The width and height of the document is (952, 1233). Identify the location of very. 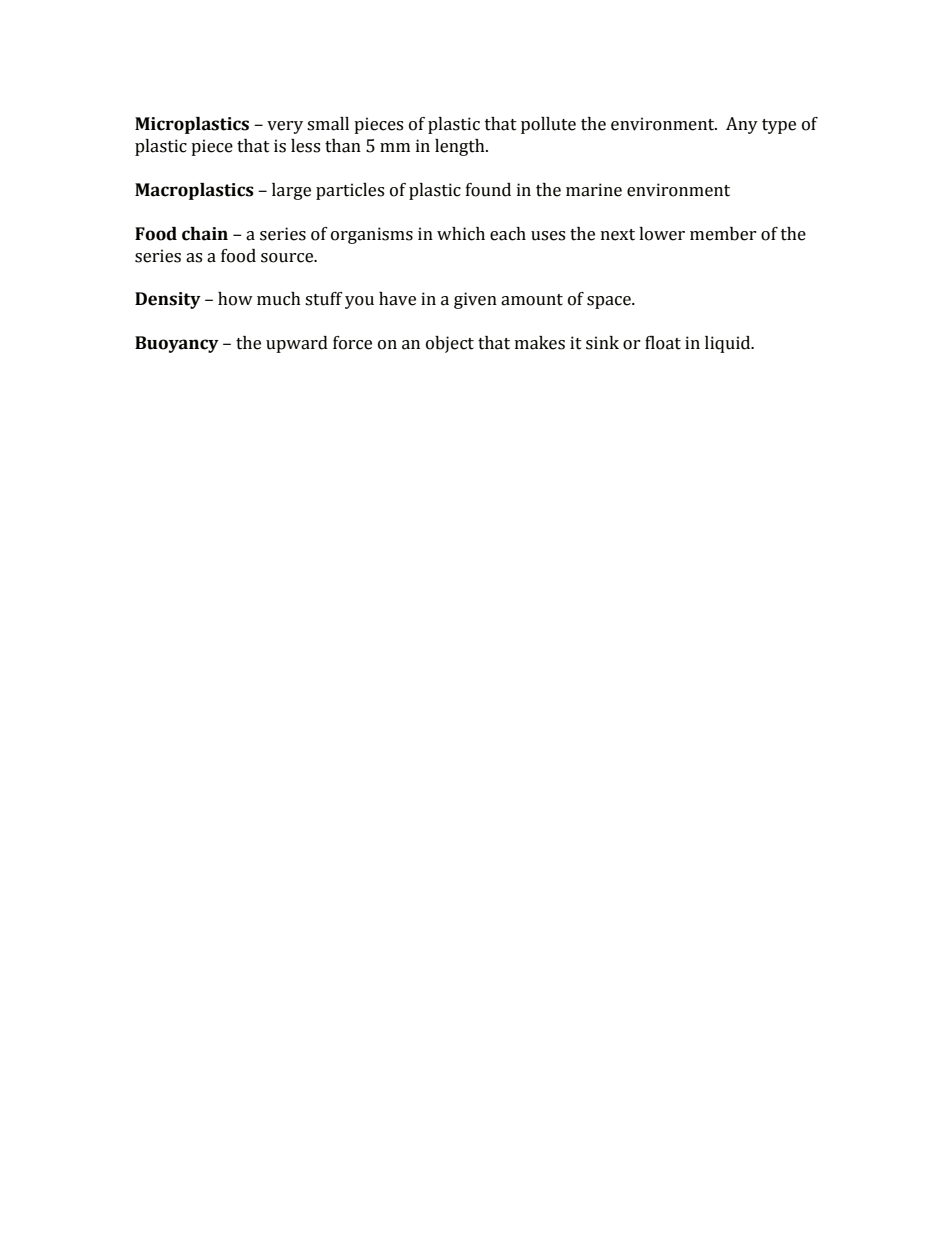
(285, 127).
